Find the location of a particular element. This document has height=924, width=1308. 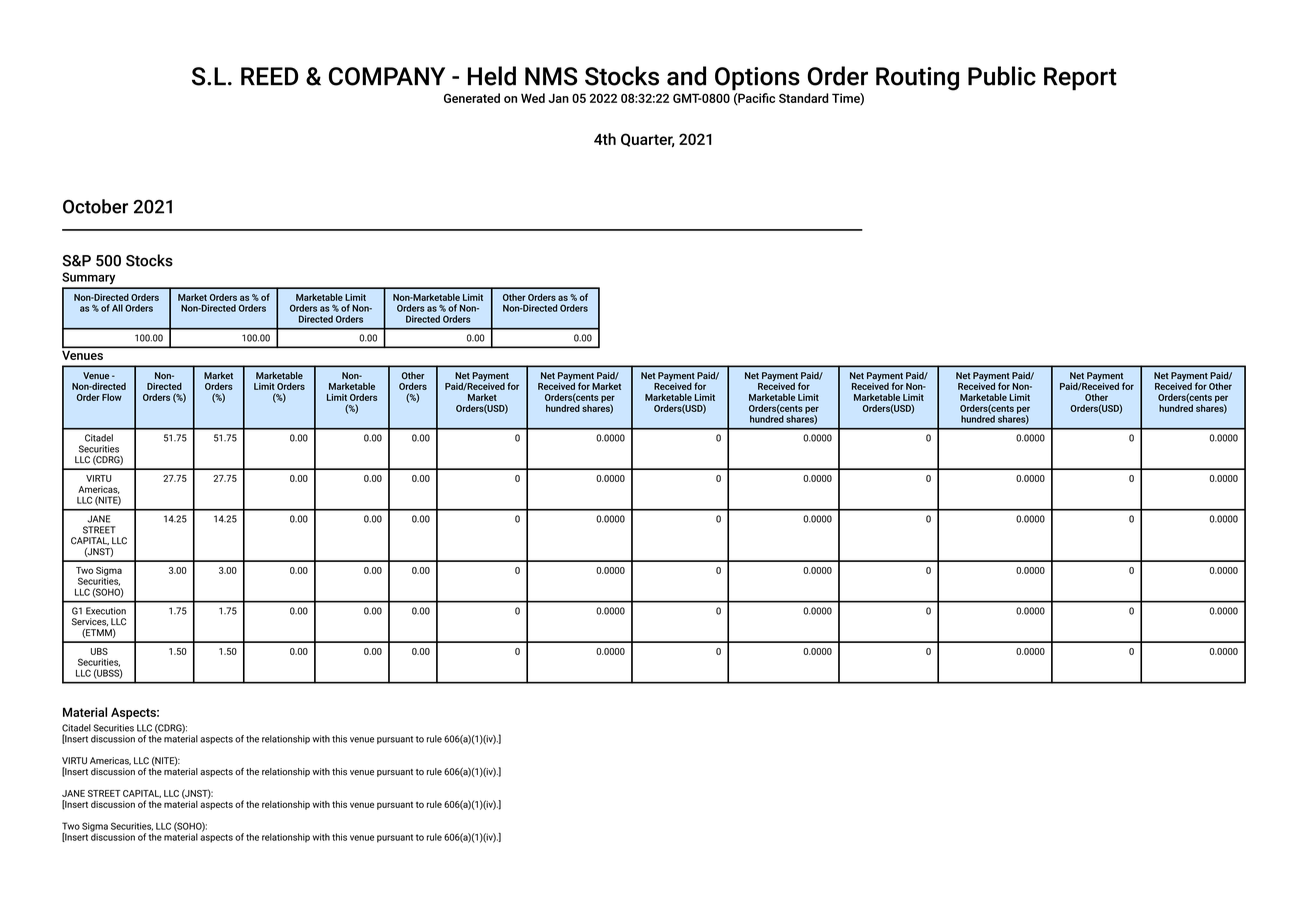

All is located at coordinates (117, 308).
